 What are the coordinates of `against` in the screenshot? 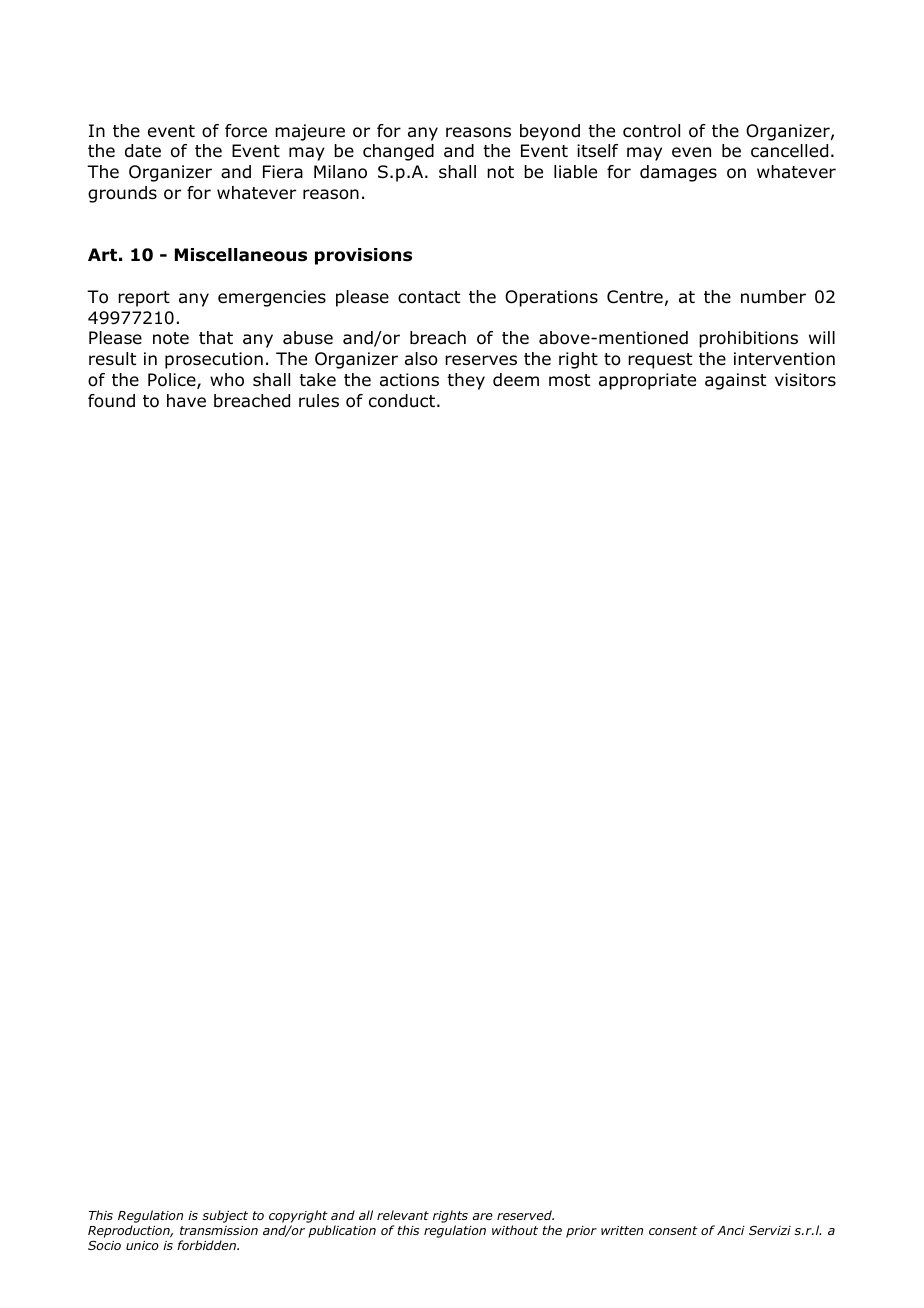 It's located at (735, 381).
